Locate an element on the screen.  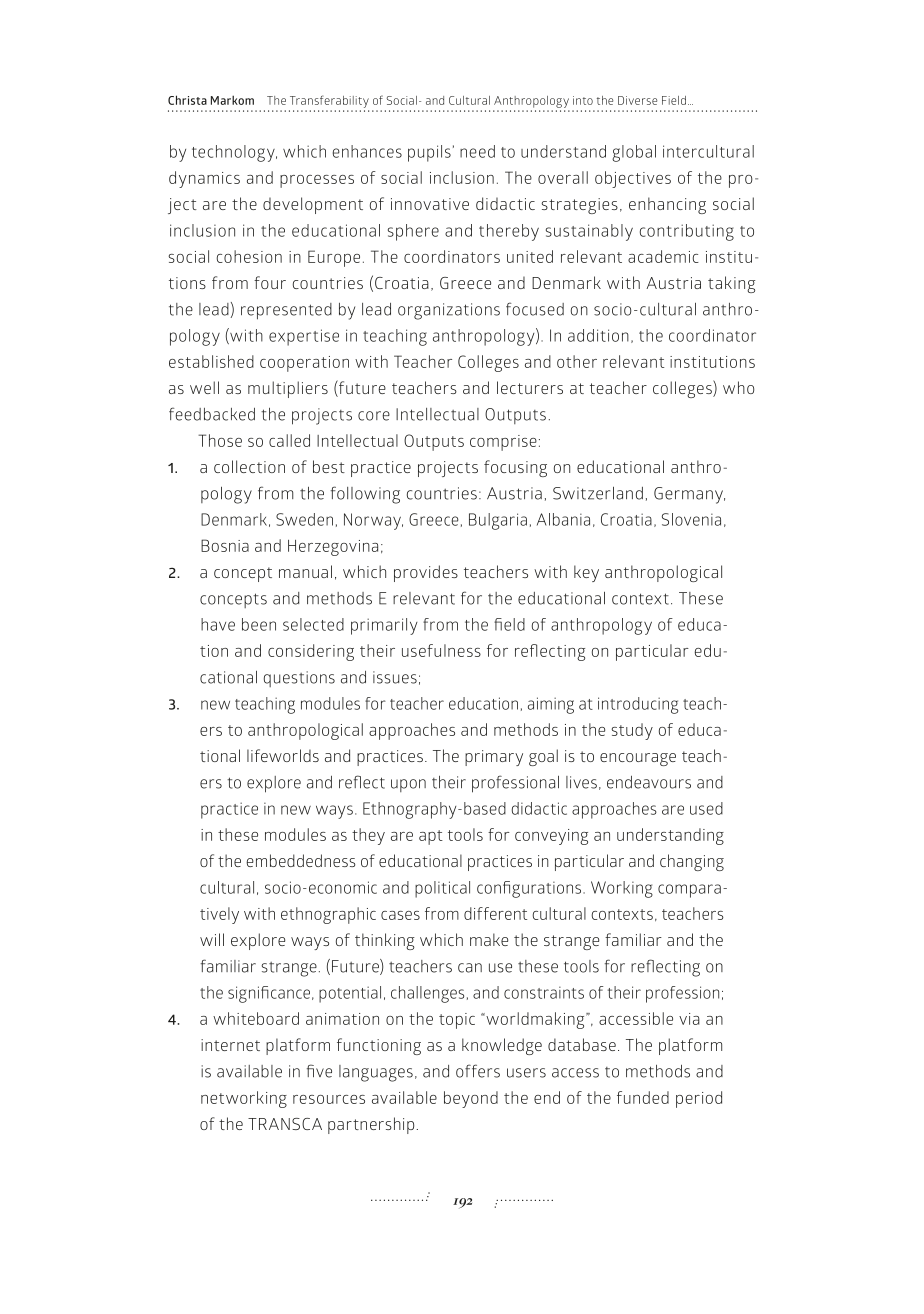
technology is located at coordinates (234, 153).
